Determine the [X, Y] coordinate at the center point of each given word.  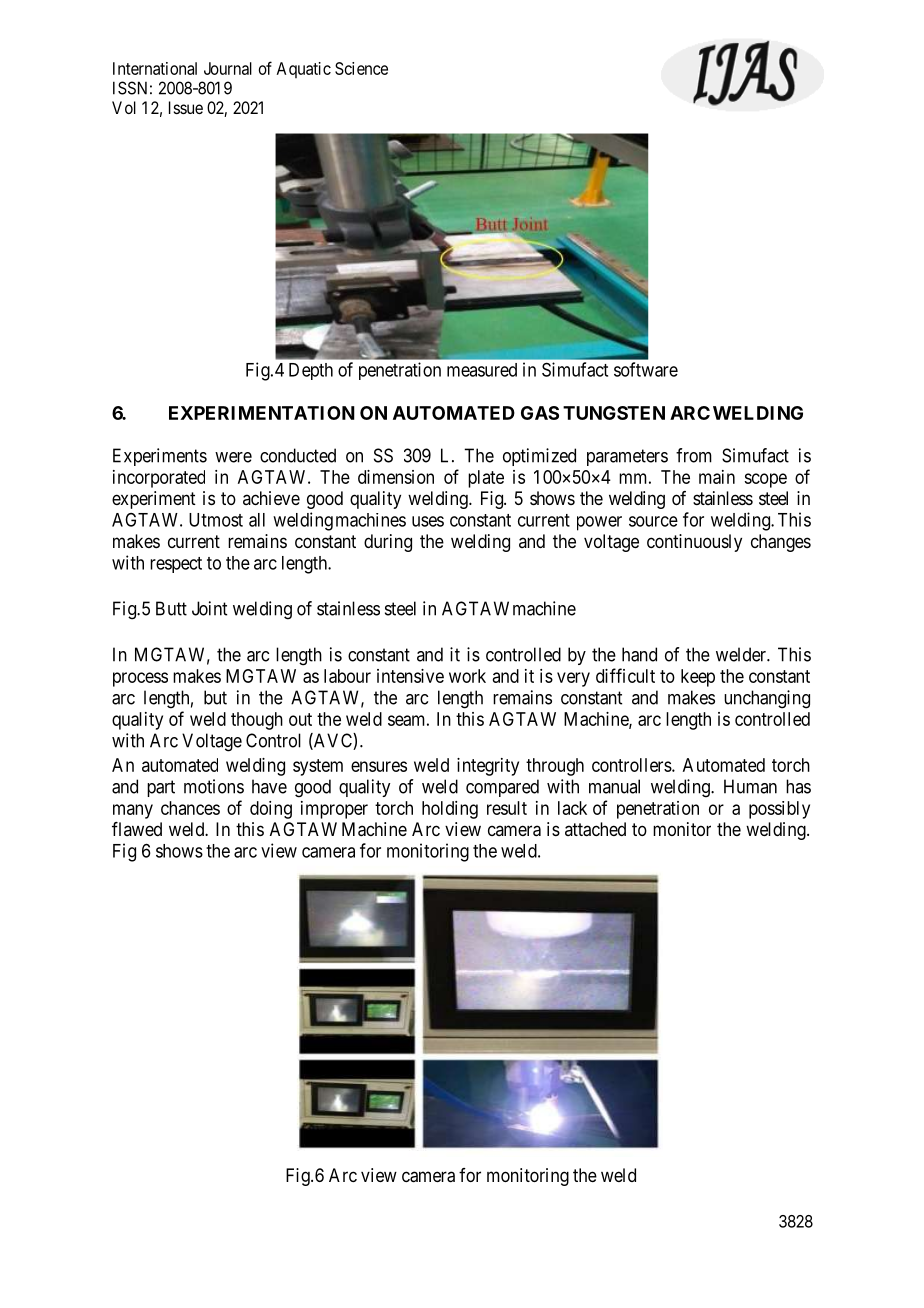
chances [190, 808]
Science [361, 68]
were [233, 457]
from [694, 455]
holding [450, 810]
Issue [186, 107]
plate [486, 479]
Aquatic [304, 70]
